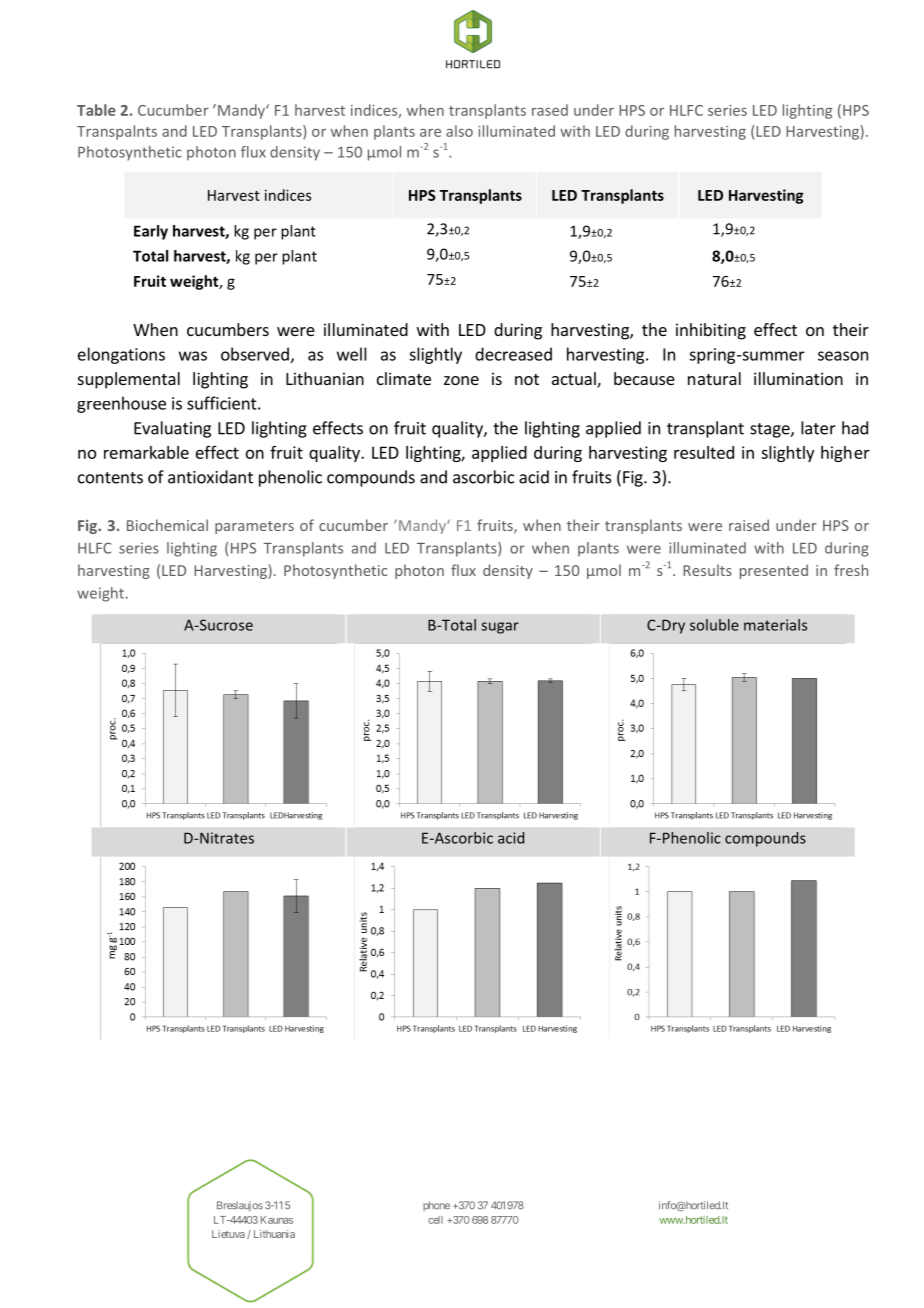  I want to click on materials, so click(775, 625).
